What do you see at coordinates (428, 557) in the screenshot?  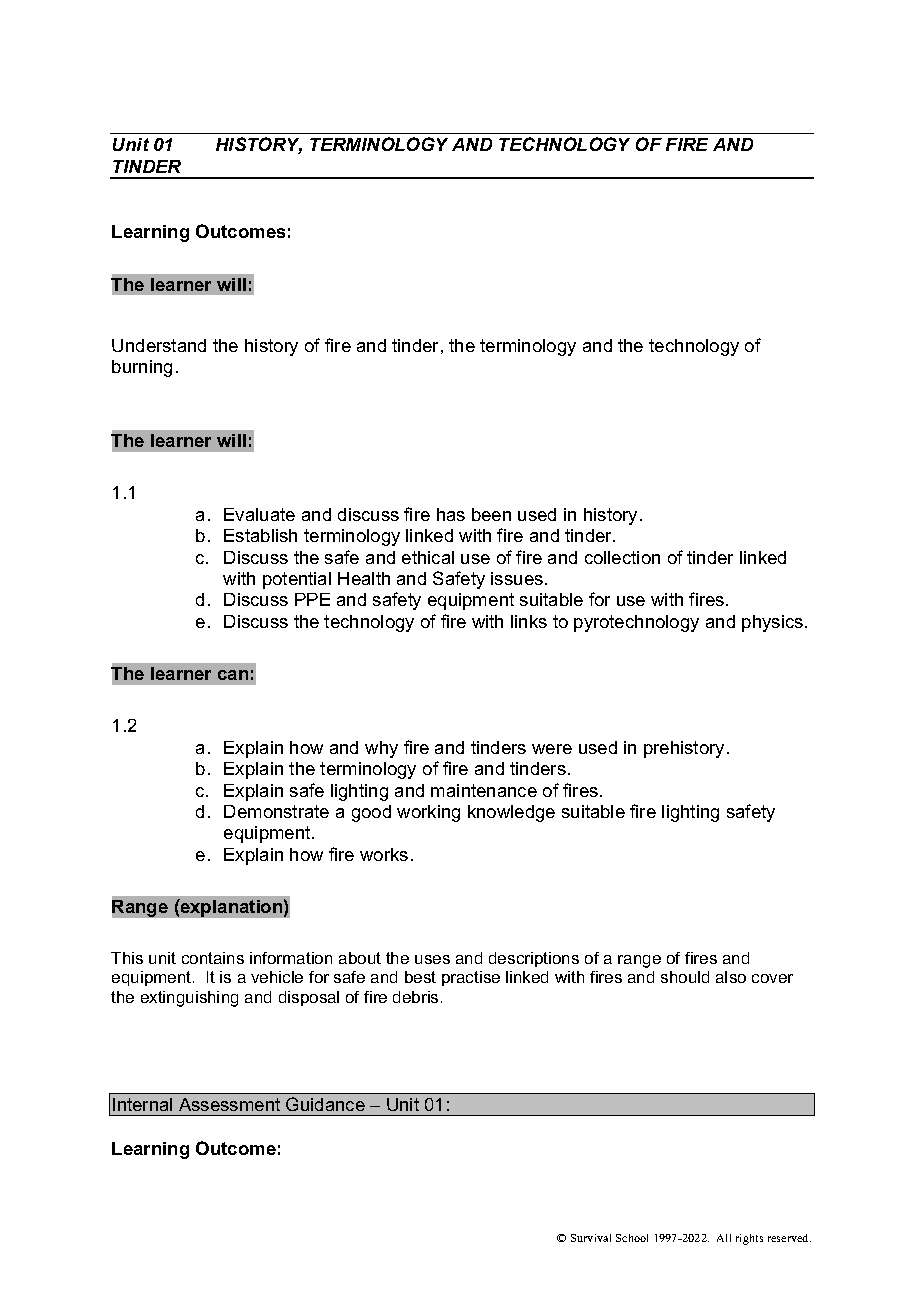 I see `ethical` at bounding box center [428, 557].
